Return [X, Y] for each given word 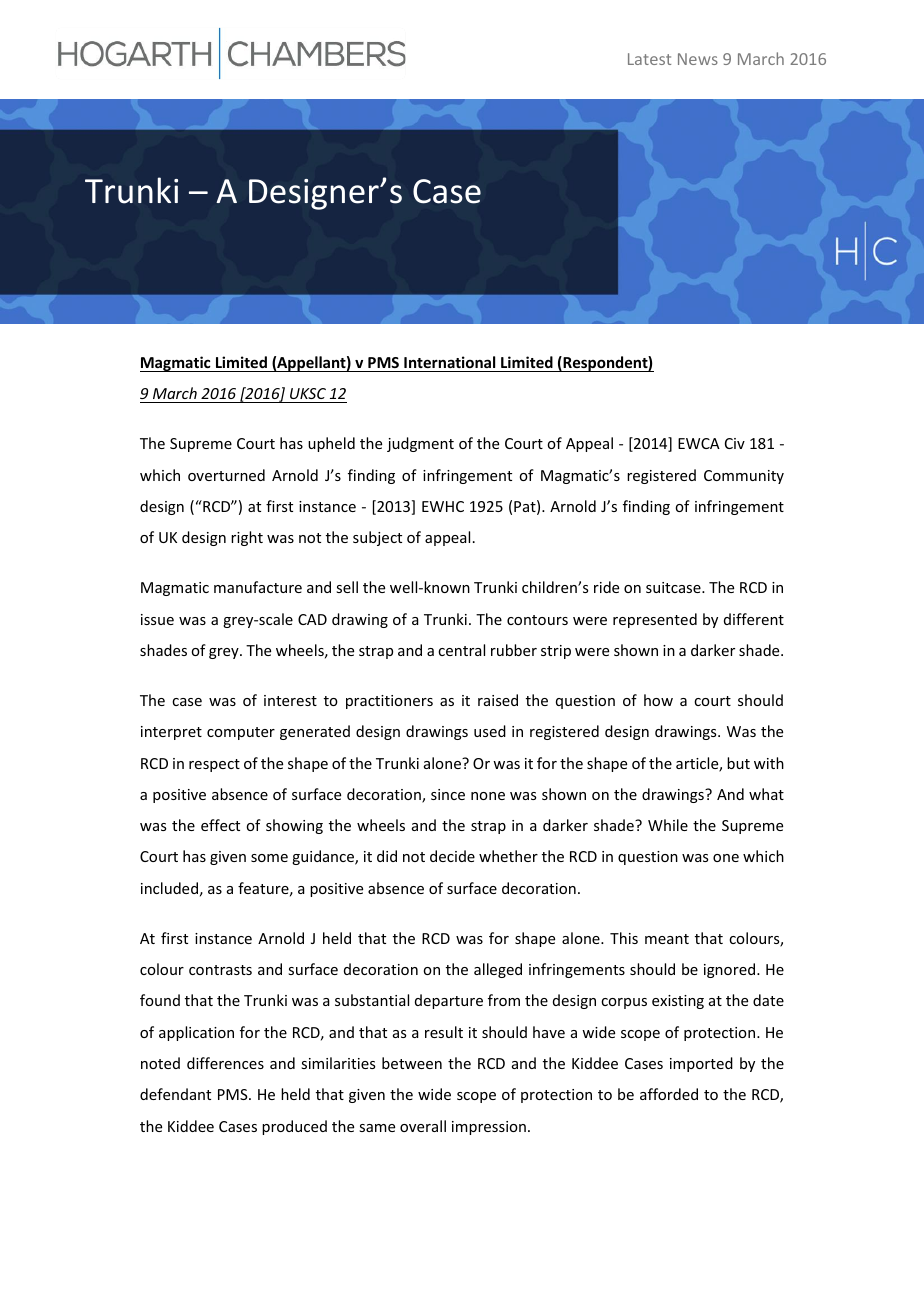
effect [220, 825]
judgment [420, 444]
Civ [735, 443]
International [449, 362]
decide [452, 856]
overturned [226, 475]
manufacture [258, 587]
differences [225, 1063]
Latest [649, 59]
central [461, 650]
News [698, 59]
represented [655, 620]
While [668, 825]
